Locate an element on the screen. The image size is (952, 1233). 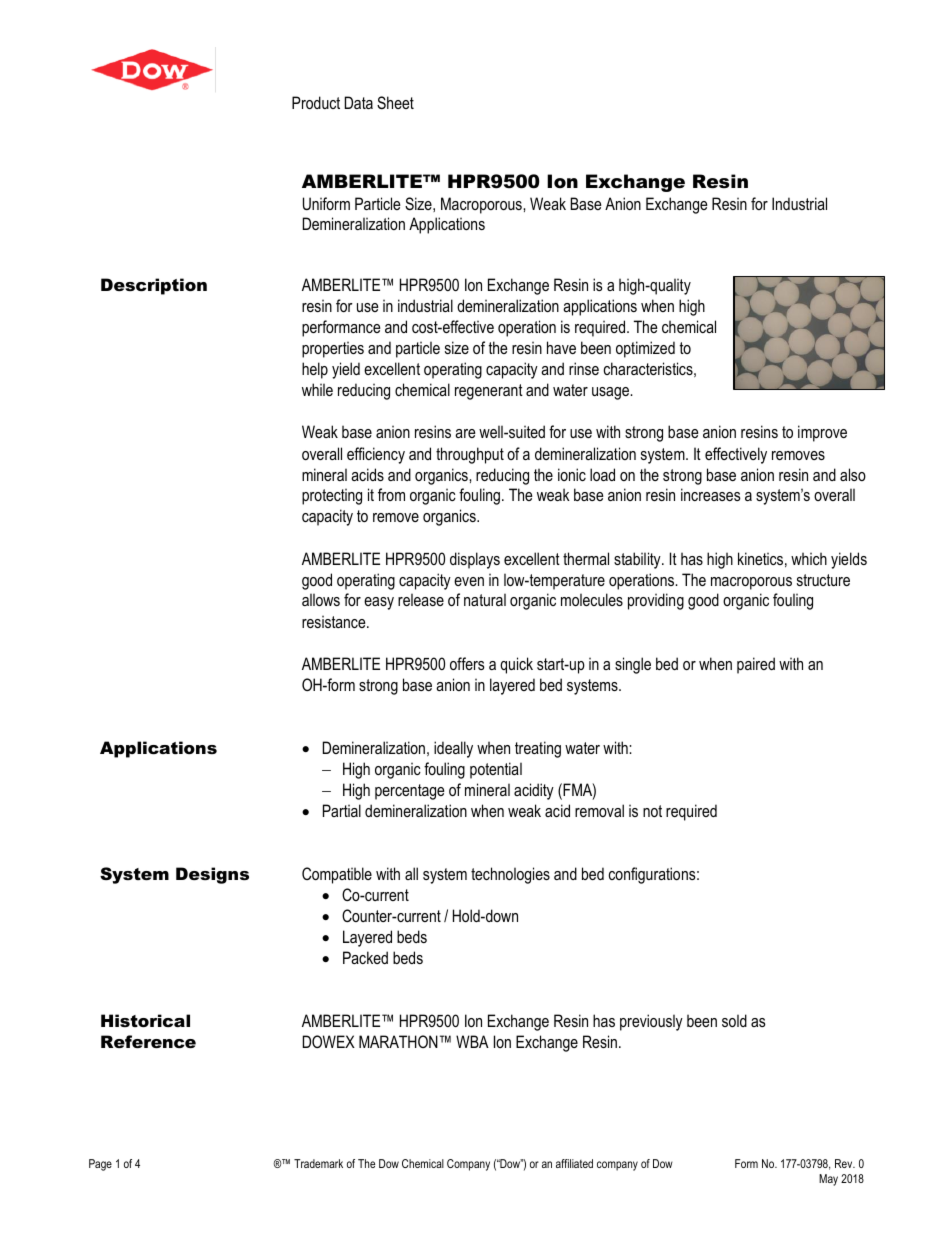
Page is located at coordinates (100, 1165).
